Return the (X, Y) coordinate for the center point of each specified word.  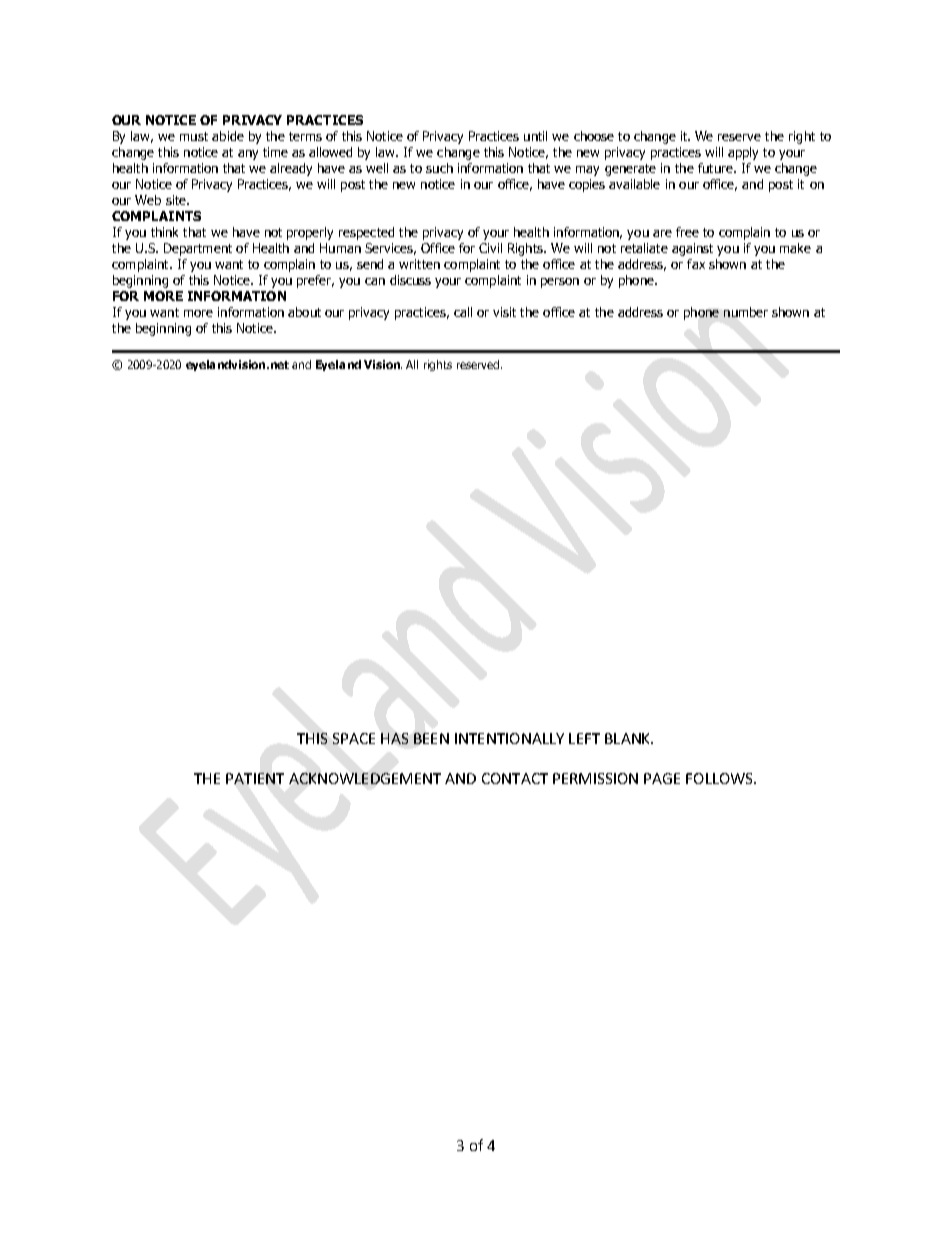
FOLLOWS (720, 778)
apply (743, 153)
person (560, 283)
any (248, 155)
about (304, 312)
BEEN (431, 738)
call (463, 312)
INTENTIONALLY (509, 738)
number (746, 312)
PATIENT (255, 778)
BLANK (628, 738)
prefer (315, 281)
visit (504, 312)
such (439, 168)
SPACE (354, 738)
